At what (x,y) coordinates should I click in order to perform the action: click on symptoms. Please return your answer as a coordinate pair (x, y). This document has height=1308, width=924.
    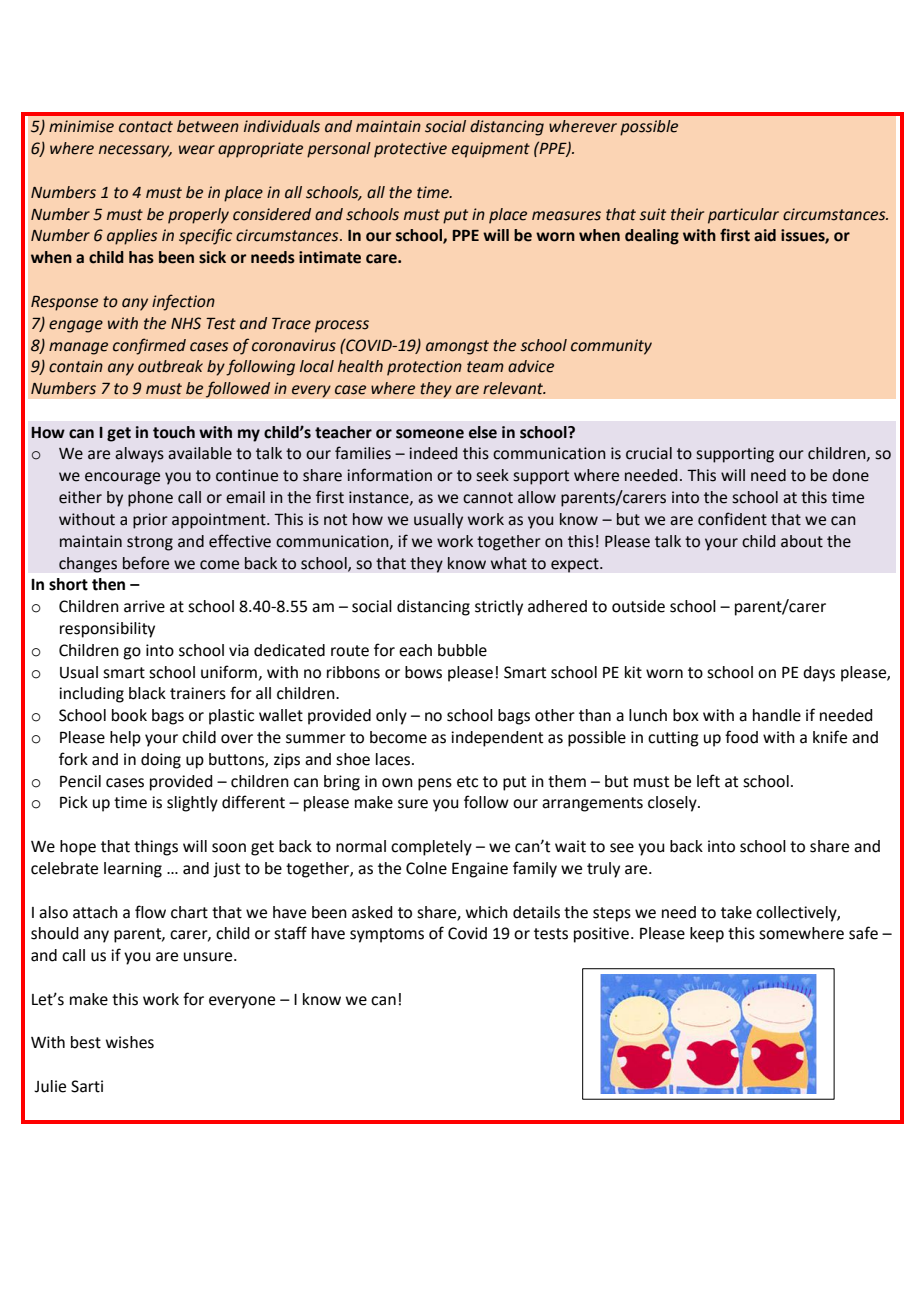
    Looking at the image, I should click on (387, 935).
